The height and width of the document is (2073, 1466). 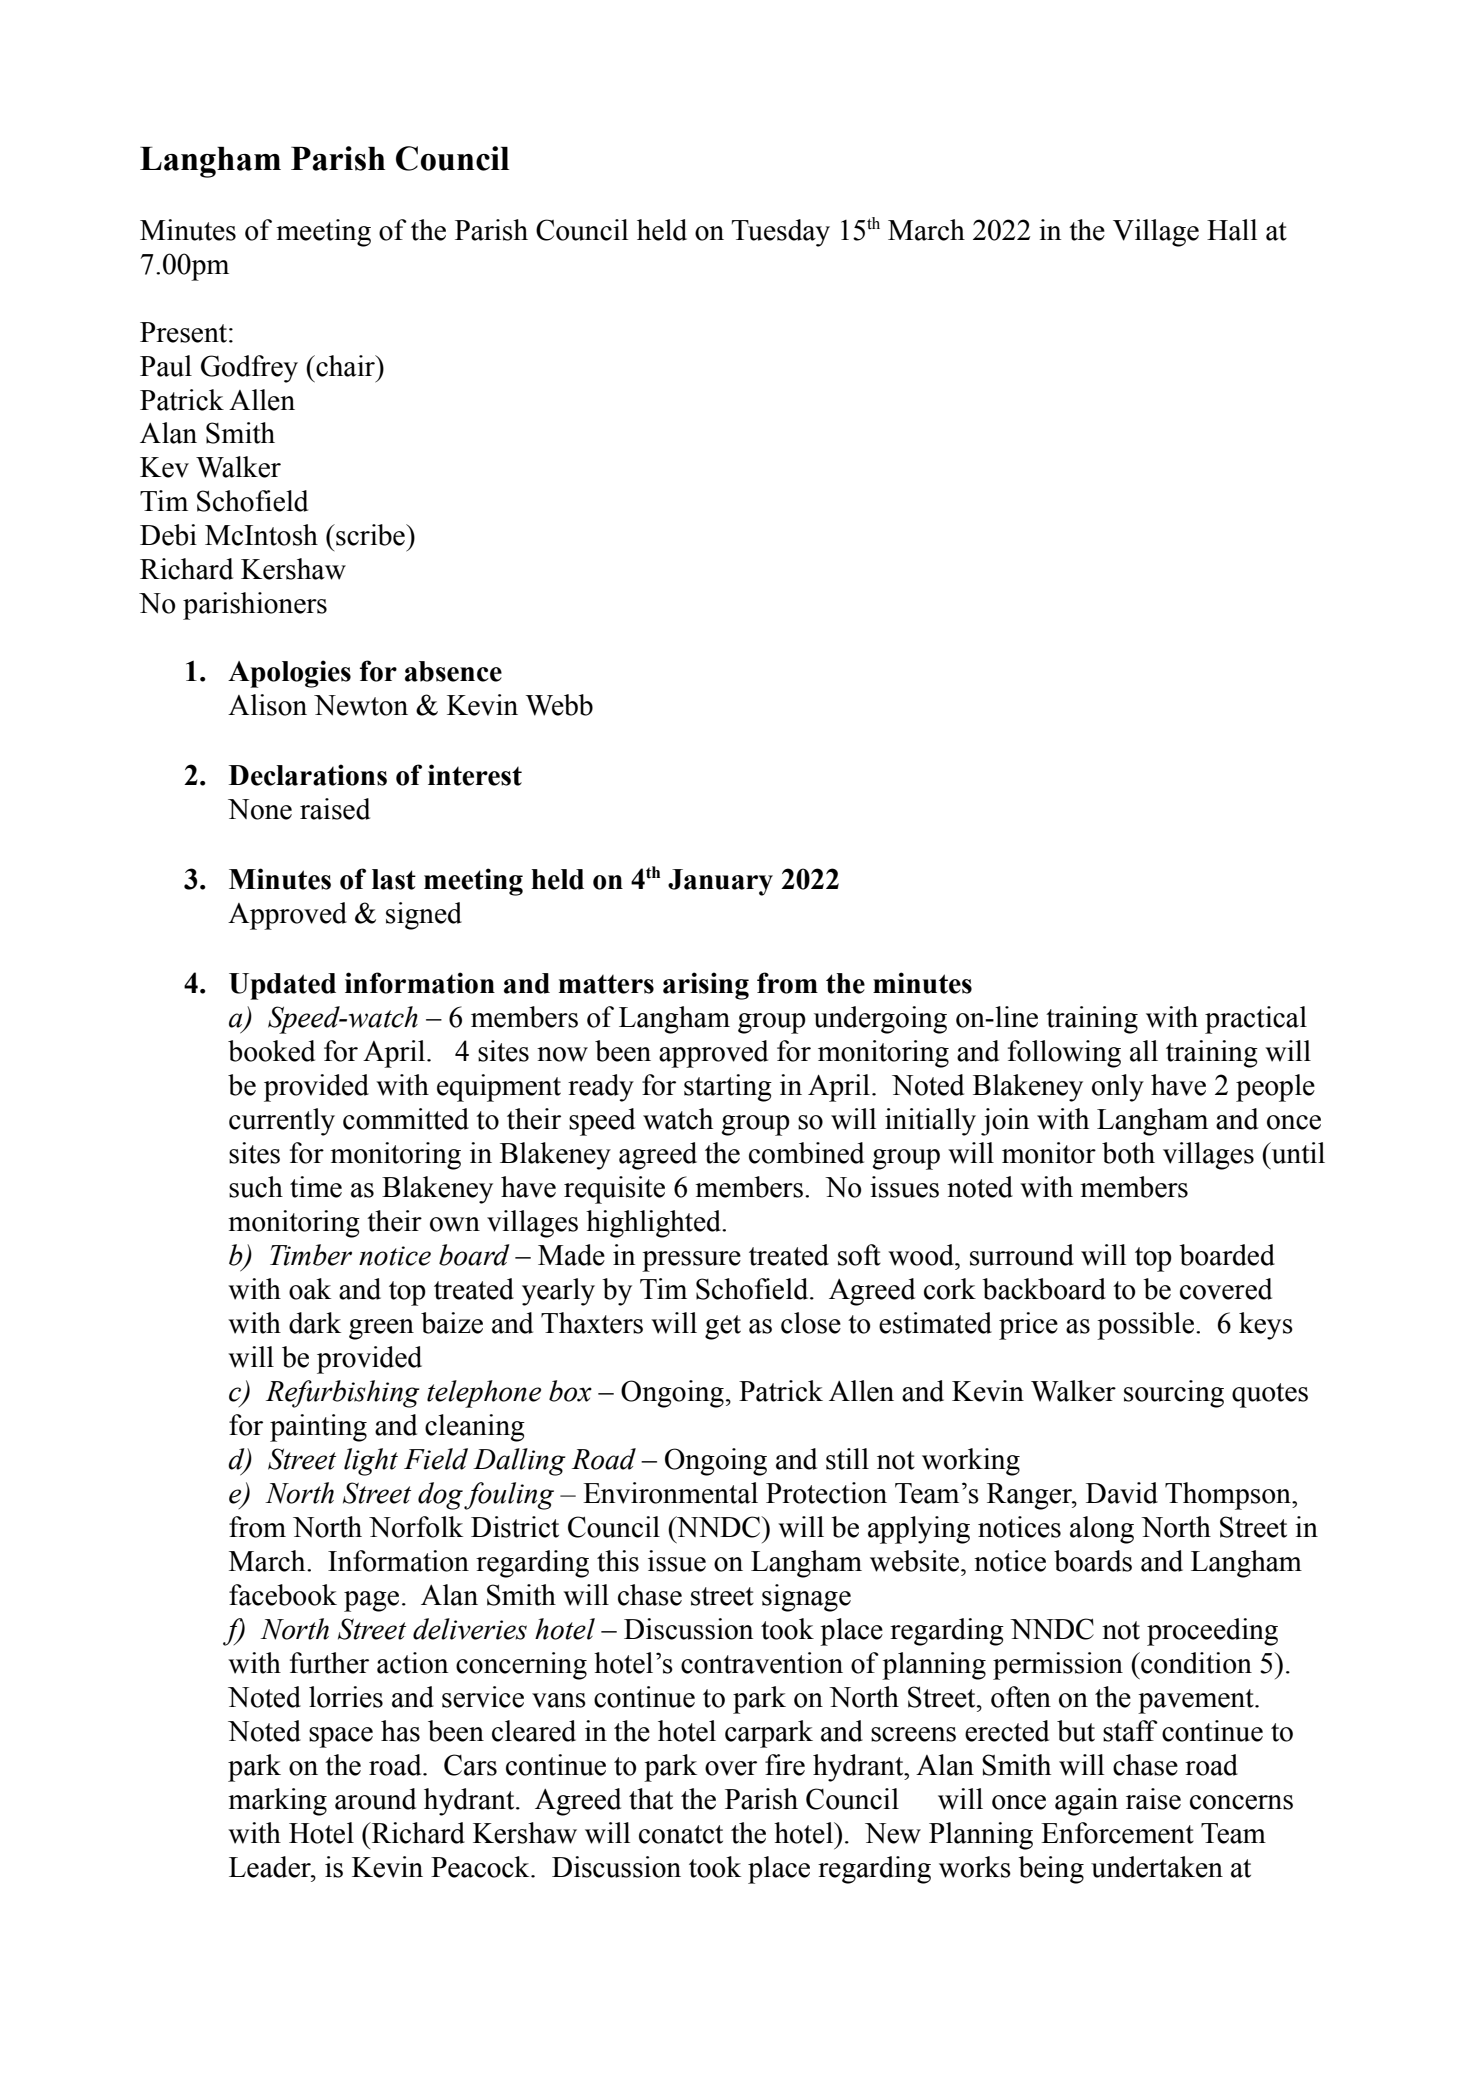 I want to click on January, so click(x=720, y=882).
